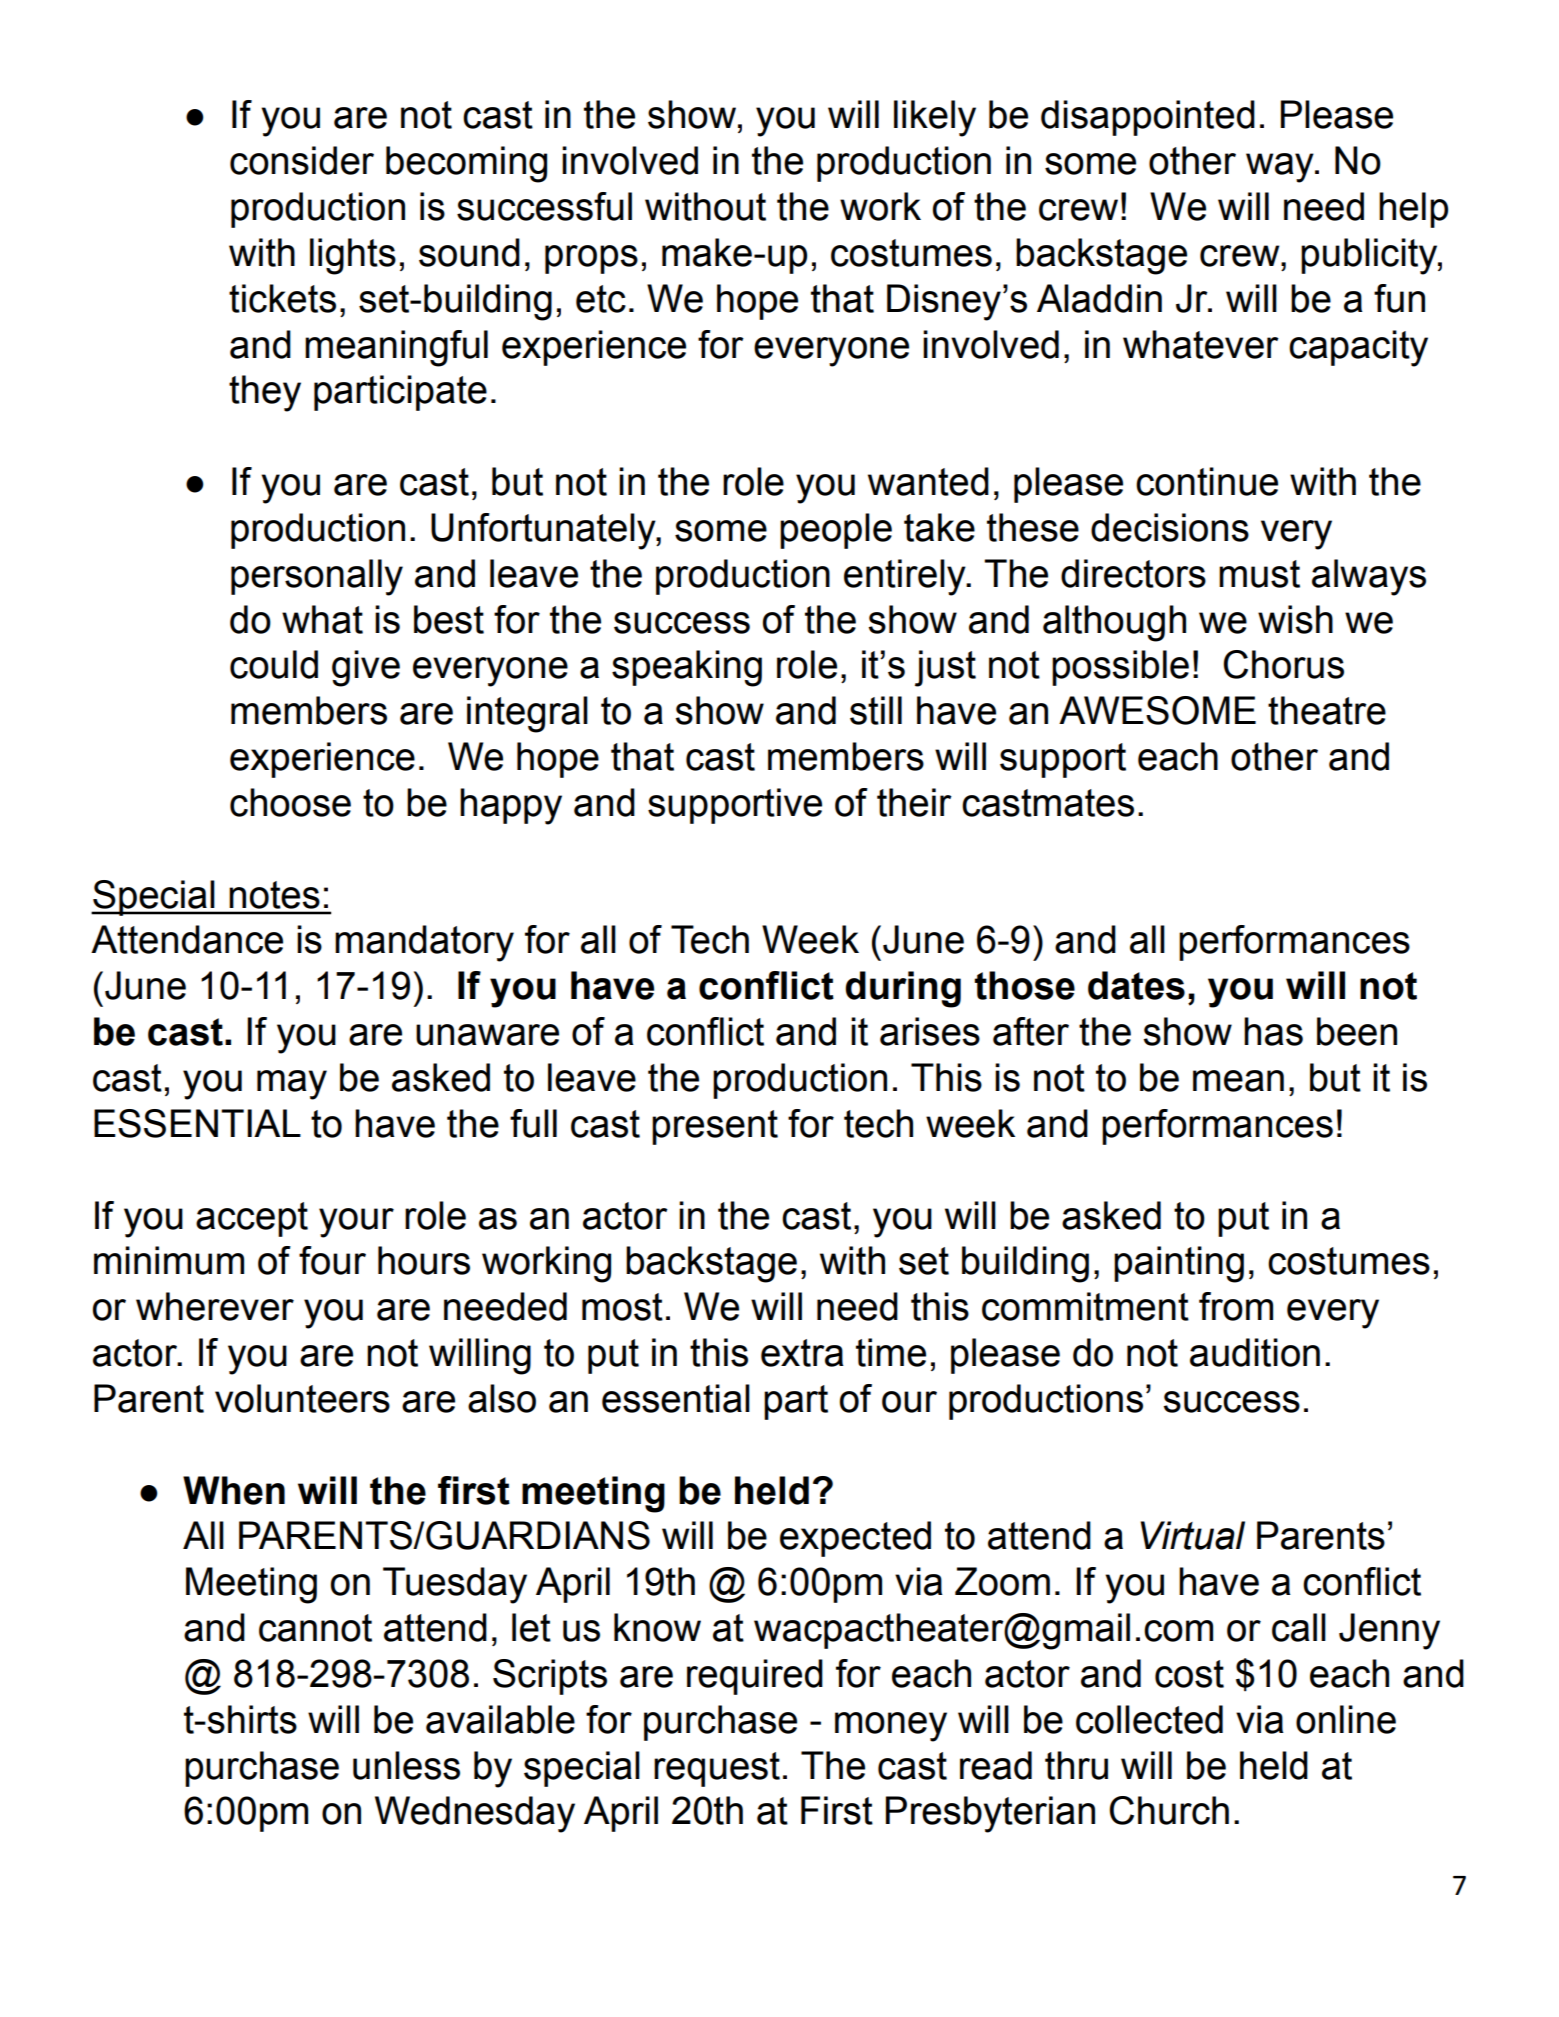 This page has height=2017, width=1559. What do you see at coordinates (802, 1353) in the page?
I see `extra` at bounding box center [802, 1353].
